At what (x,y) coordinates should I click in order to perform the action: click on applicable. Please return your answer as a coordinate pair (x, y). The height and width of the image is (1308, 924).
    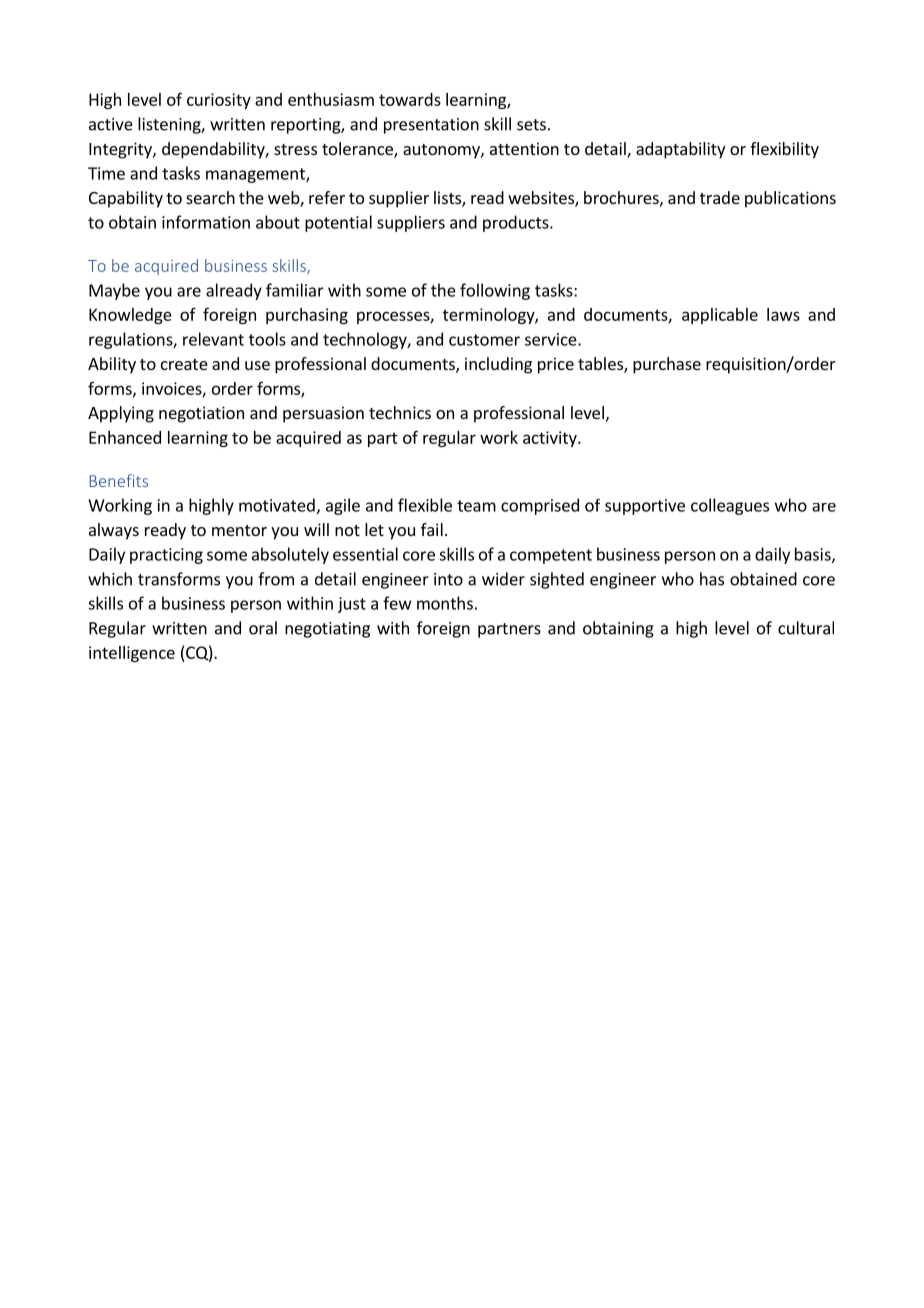
    Looking at the image, I should click on (720, 316).
